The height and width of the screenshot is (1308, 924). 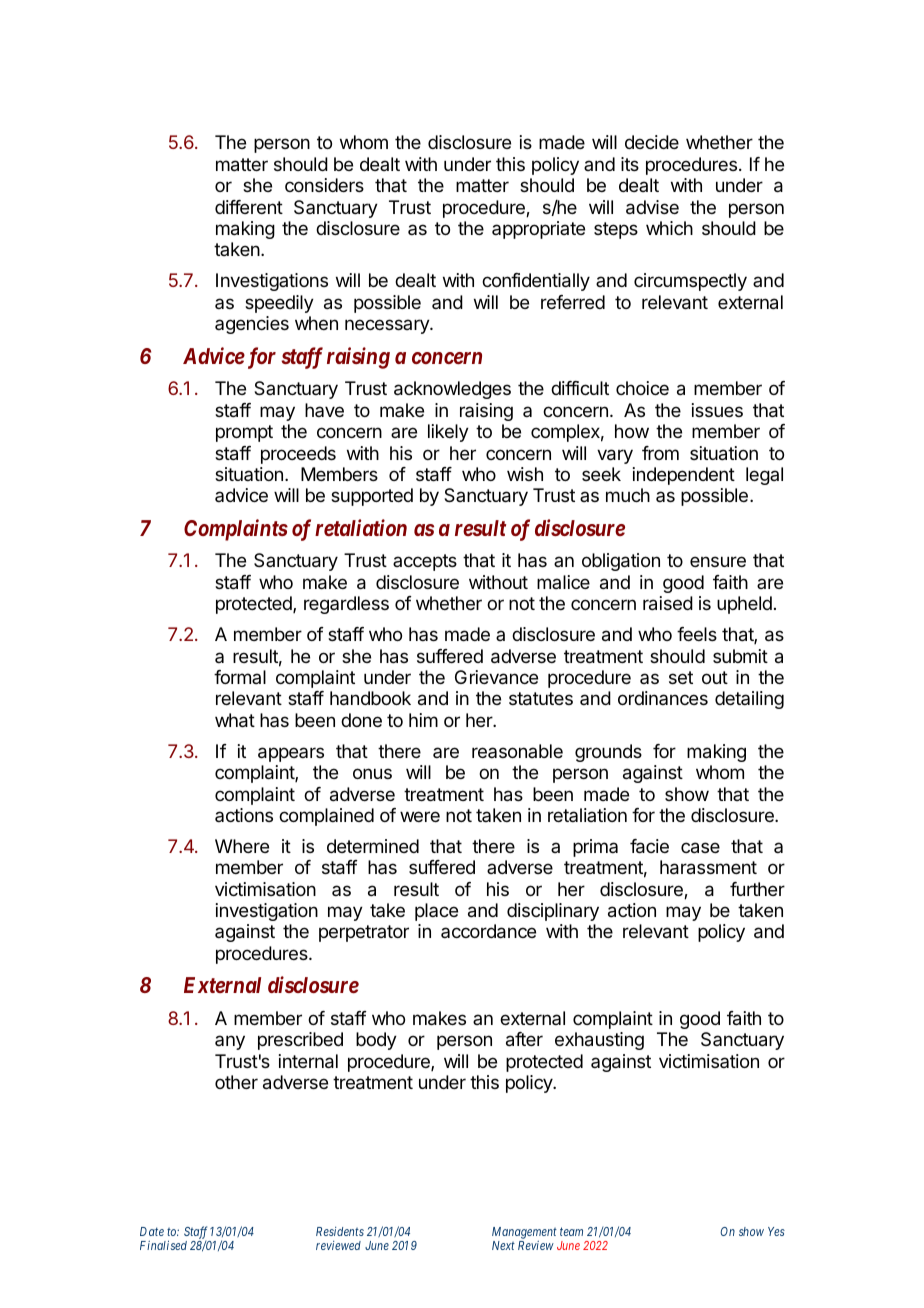 What do you see at coordinates (496, 677) in the screenshot?
I see `Grievance` at bounding box center [496, 677].
